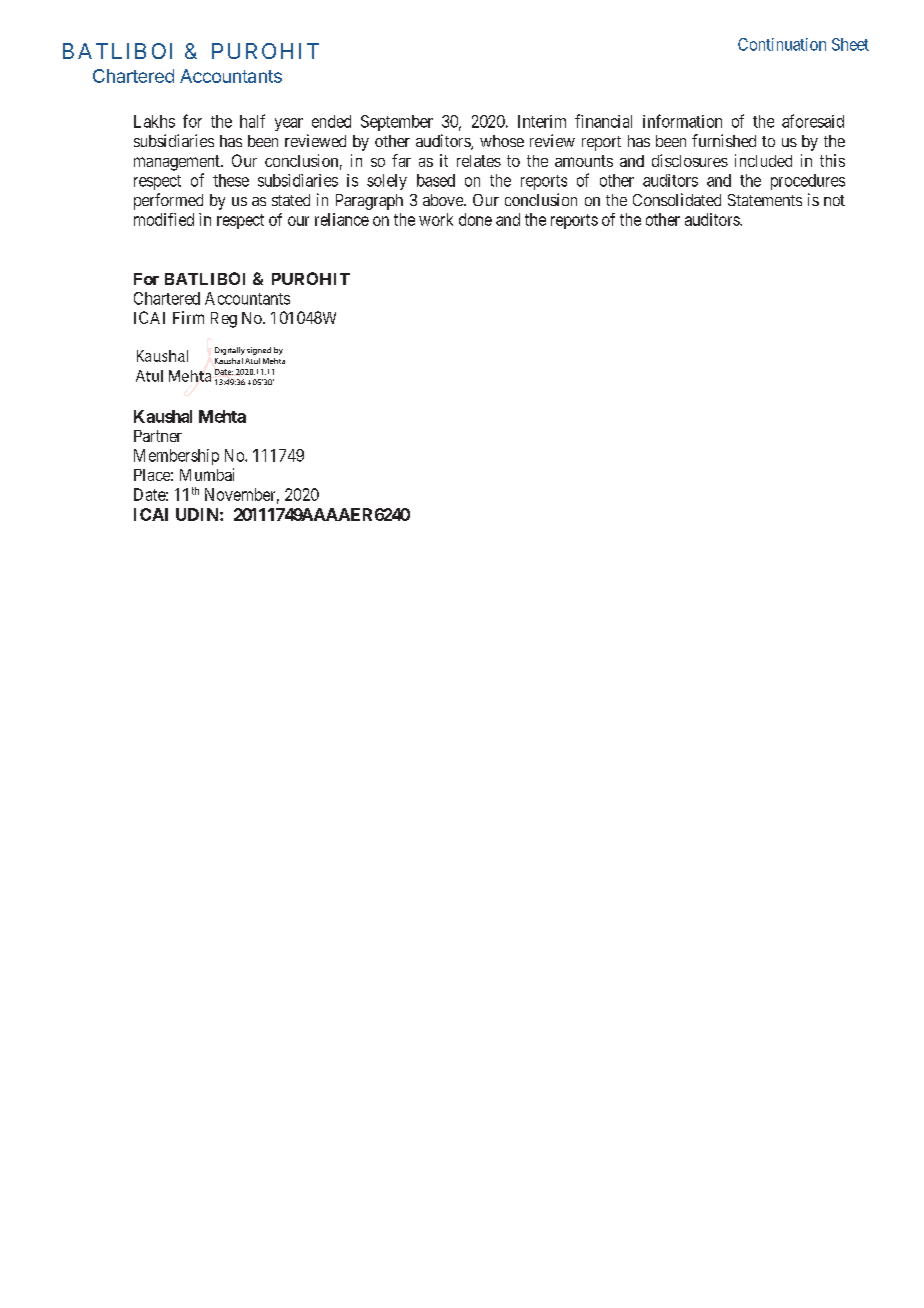 The height and width of the image is (1308, 924). What do you see at coordinates (542, 121) in the image?
I see `Interim` at bounding box center [542, 121].
